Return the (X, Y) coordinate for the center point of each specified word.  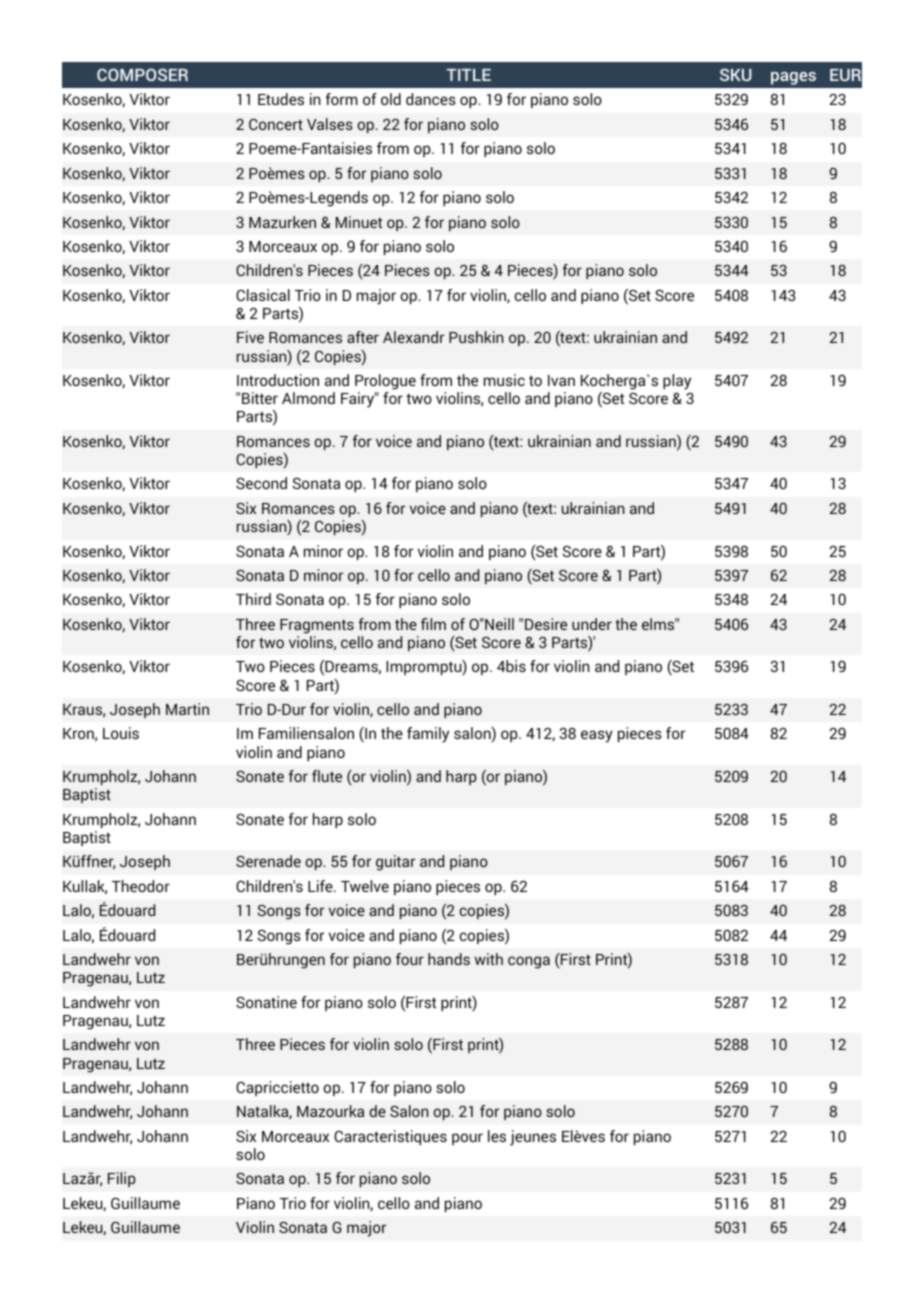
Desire (546, 624)
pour (467, 1139)
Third (253, 599)
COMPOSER (142, 74)
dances (431, 99)
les (497, 1136)
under (592, 624)
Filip (122, 1179)
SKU (736, 74)
